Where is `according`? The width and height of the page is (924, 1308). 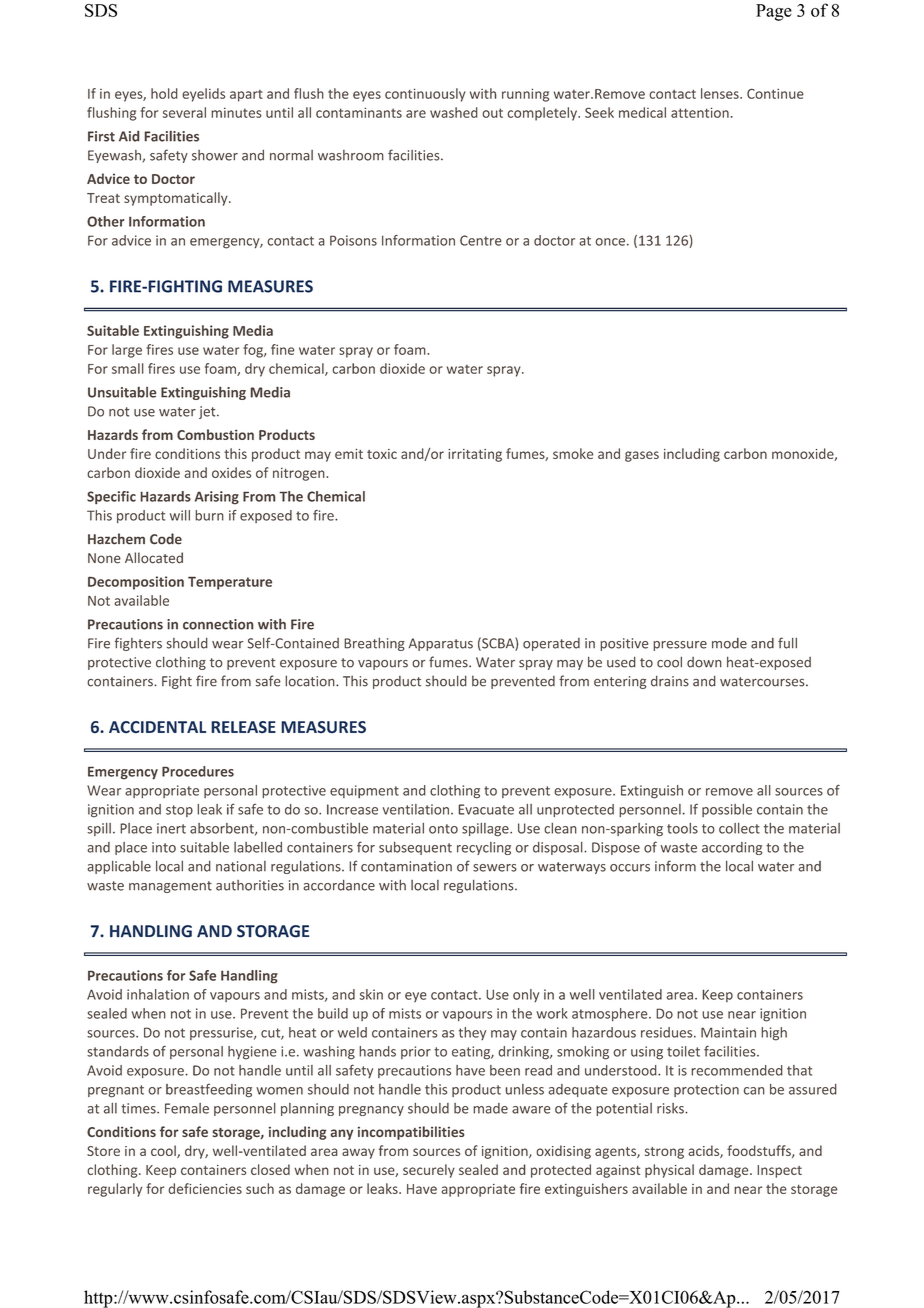 according is located at coordinates (732, 848).
